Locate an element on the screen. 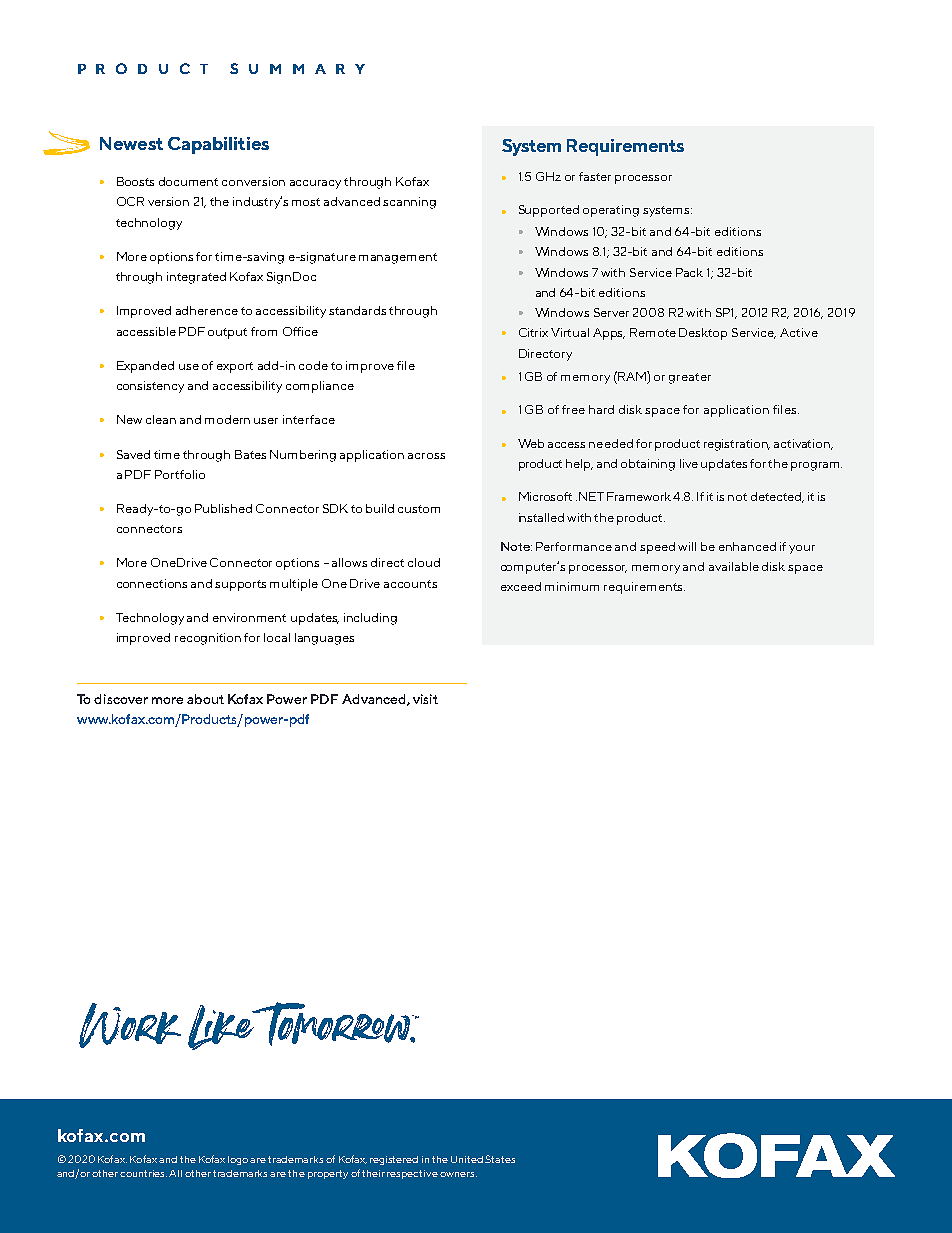 This screenshot has height=1233, width=952. scanning is located at coordinates (409, 203).
